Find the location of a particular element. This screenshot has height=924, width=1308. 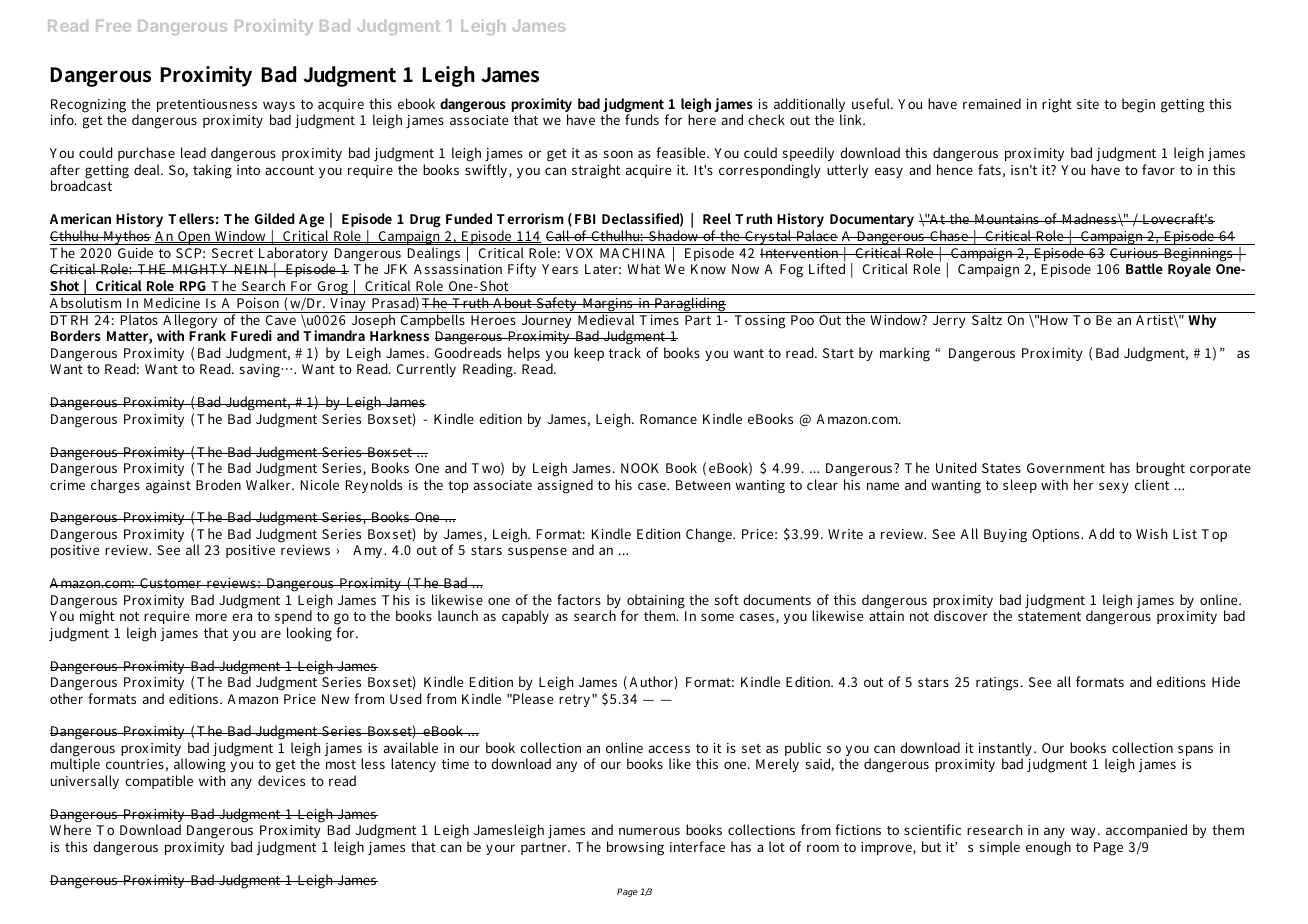

Free is located at coordinates (113, 26).
